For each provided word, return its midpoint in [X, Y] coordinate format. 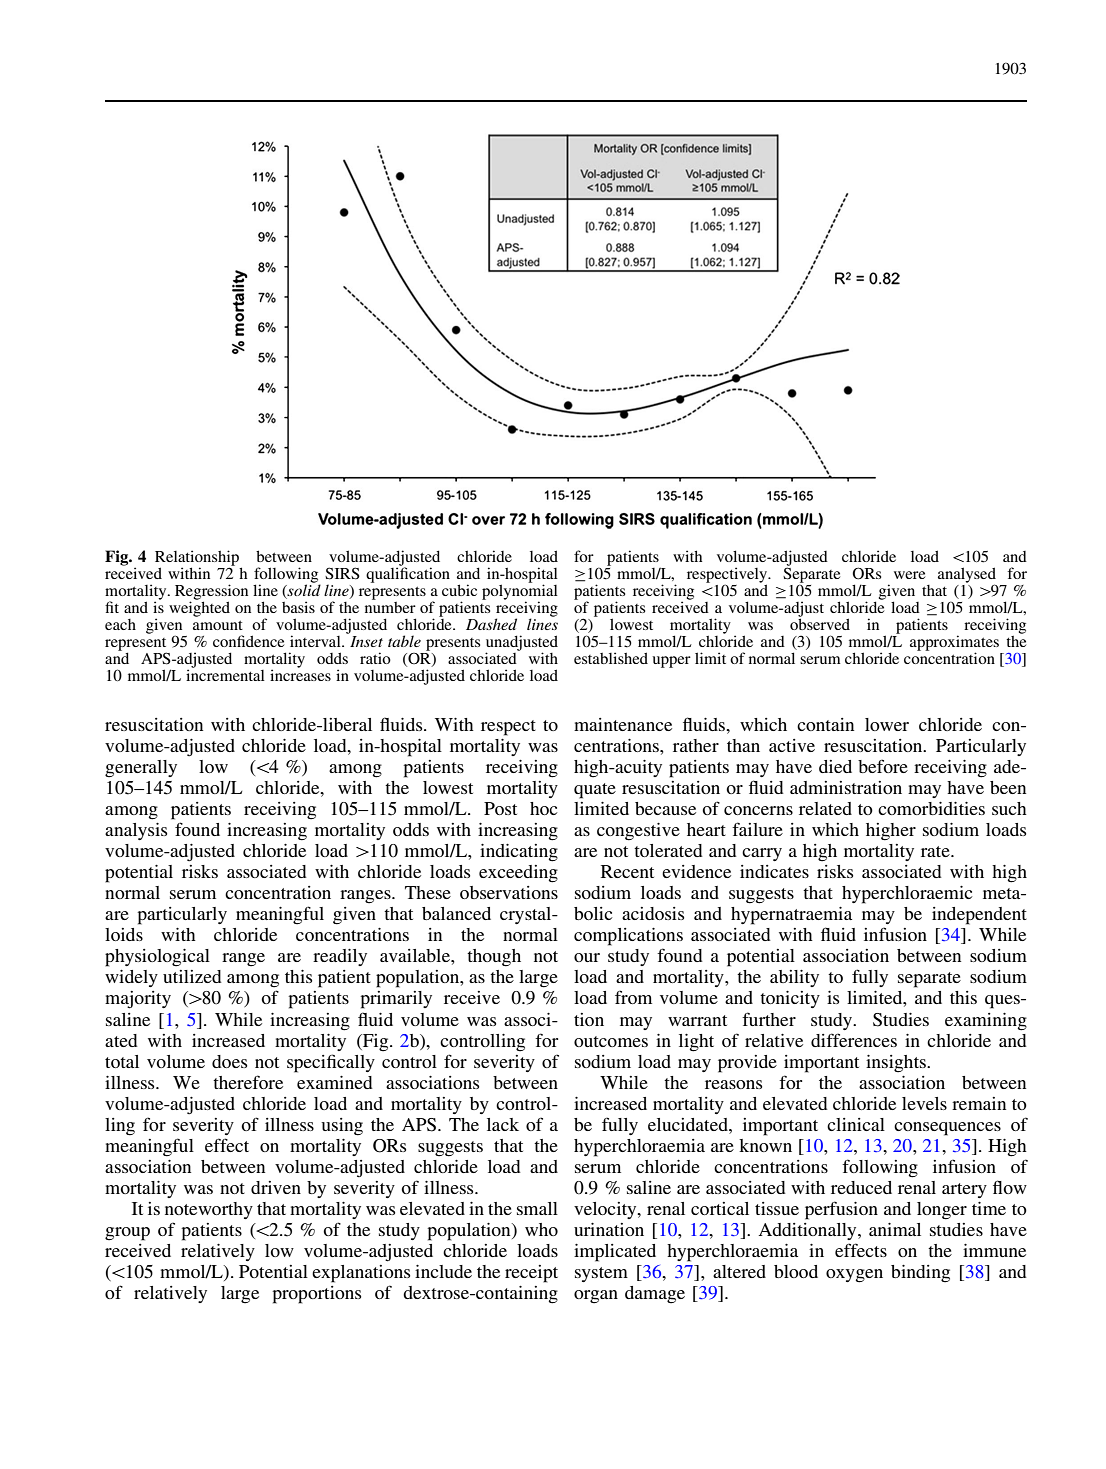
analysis [136, 831]
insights [897, 1064]
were [909, 575]
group [127, 1234]
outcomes [611, 1041]
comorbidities [931, 808]
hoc [543, 808]
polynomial [520, 592]
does [229, 1061]
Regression [211, 593]
